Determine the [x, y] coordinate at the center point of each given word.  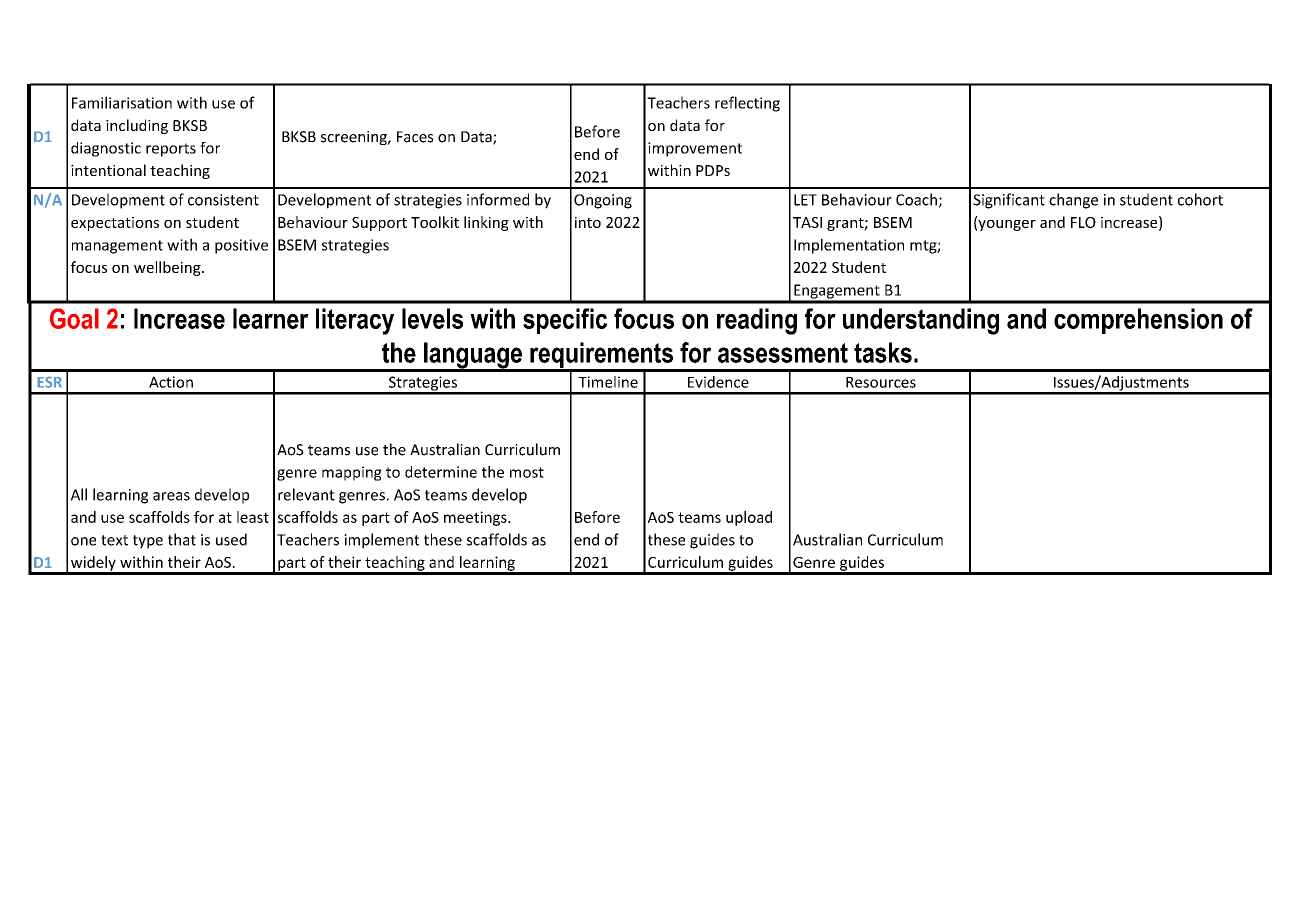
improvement [695, 149]
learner [271, 318]
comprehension [1138, 321]
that [182, 539]
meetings [476, 518]
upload [749, 518]
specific [565, 321]
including [137, 126]
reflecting [747, 104]
